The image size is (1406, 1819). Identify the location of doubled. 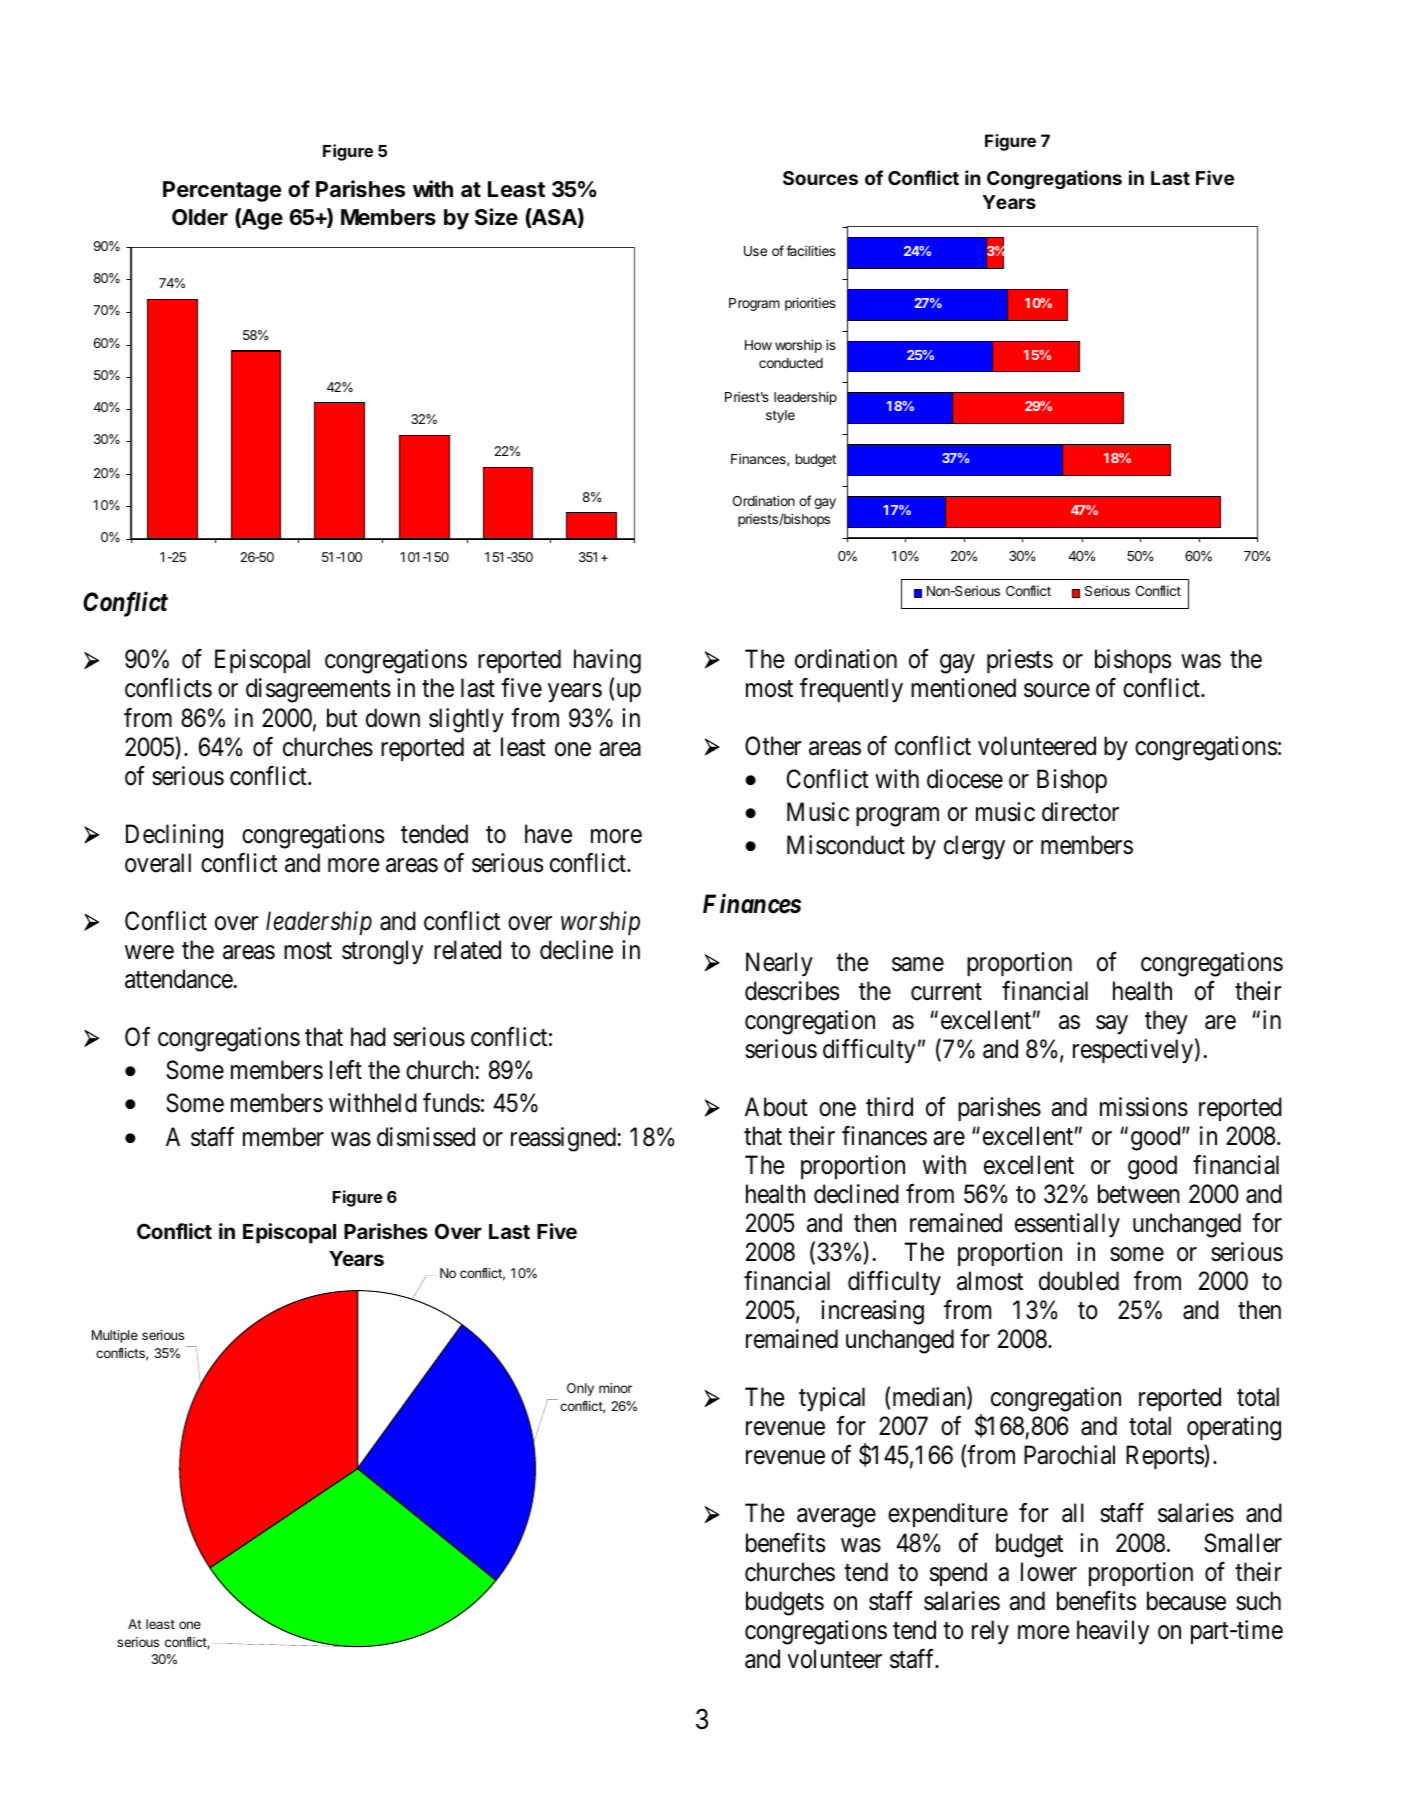
(1079, 1281).
